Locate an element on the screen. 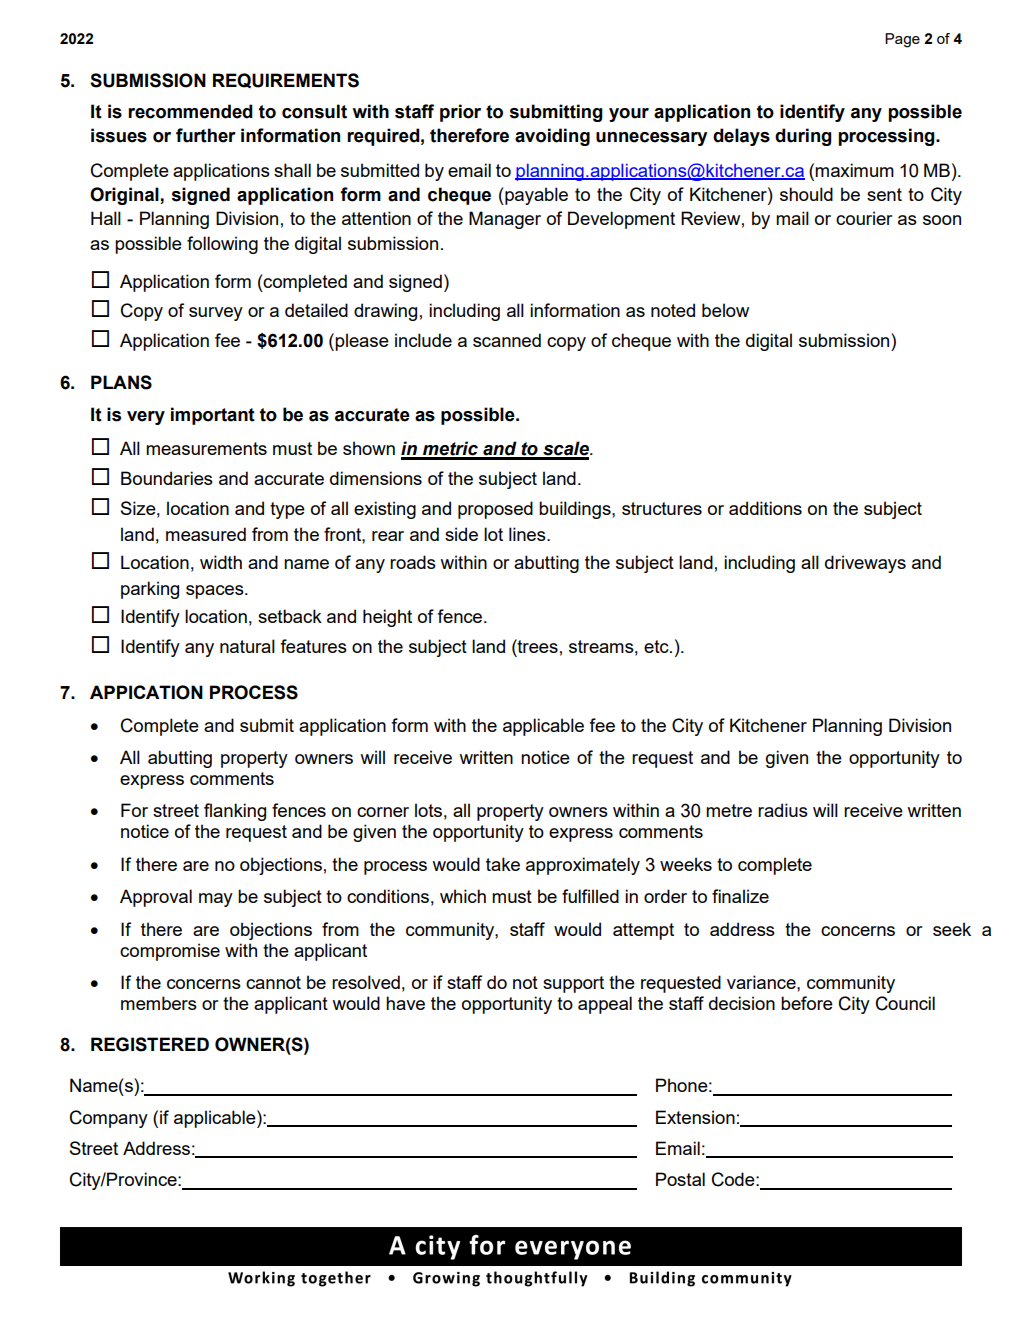 Image resolution: width=1022 pixels, height=1322 pixels. finalize is located at coordinates (740, 896).
